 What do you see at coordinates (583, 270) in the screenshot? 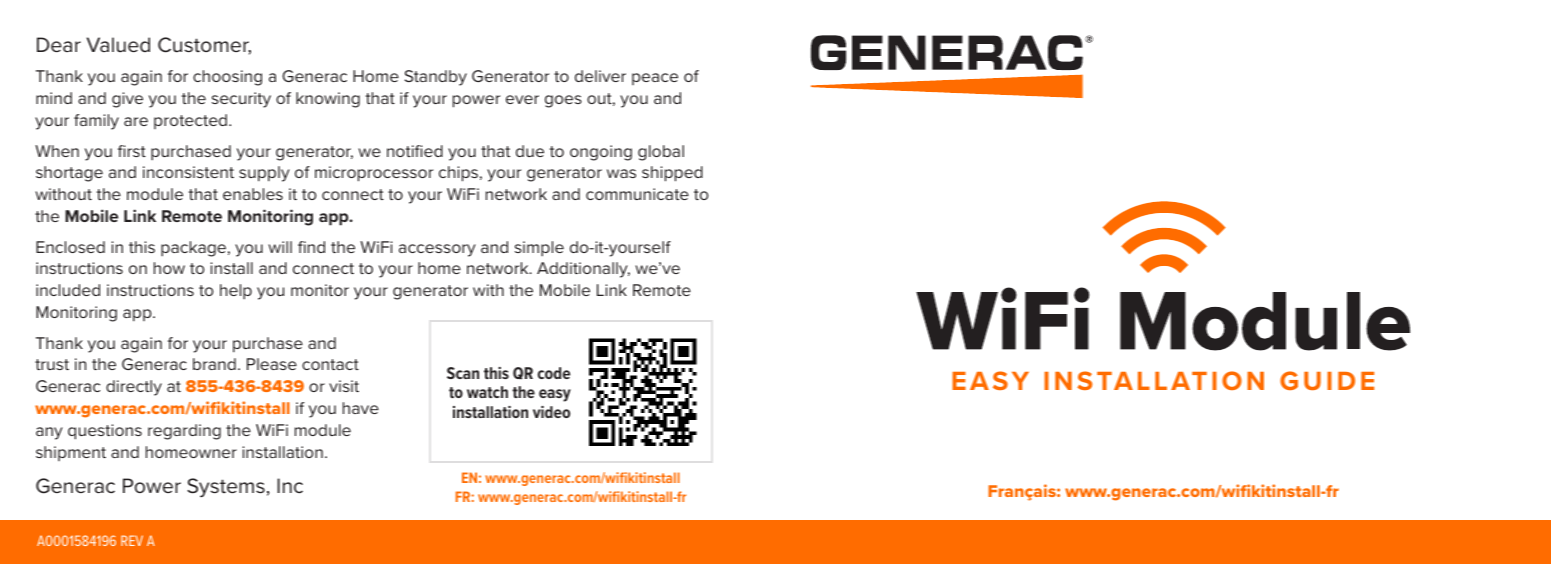
I see `Additionally` at bounding box center [583, 270].
